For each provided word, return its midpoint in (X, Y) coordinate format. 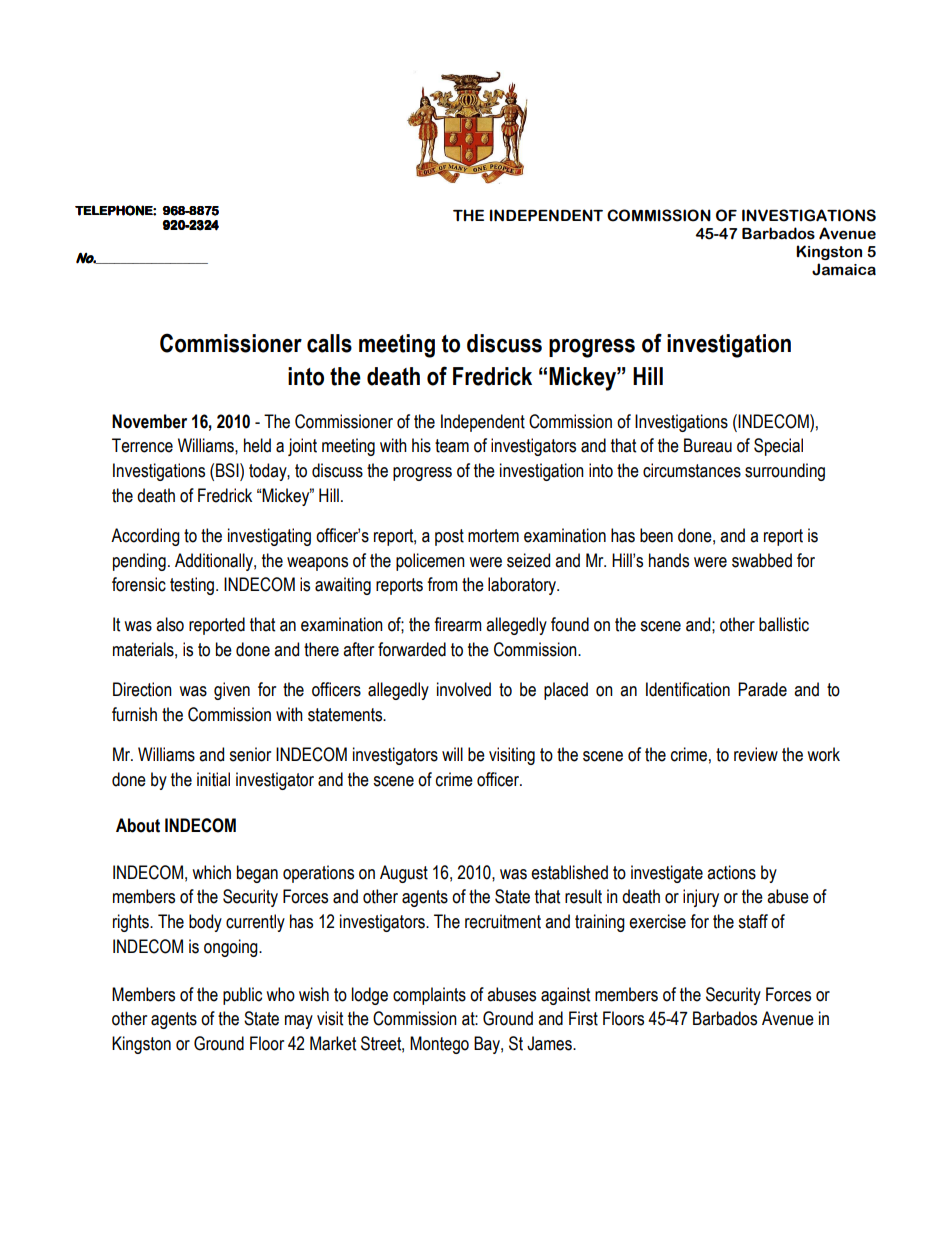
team (452, 446)
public (242, 996)
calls (329, 343)
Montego (439, 1045)
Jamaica (844, 269)
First (583, 1018)
